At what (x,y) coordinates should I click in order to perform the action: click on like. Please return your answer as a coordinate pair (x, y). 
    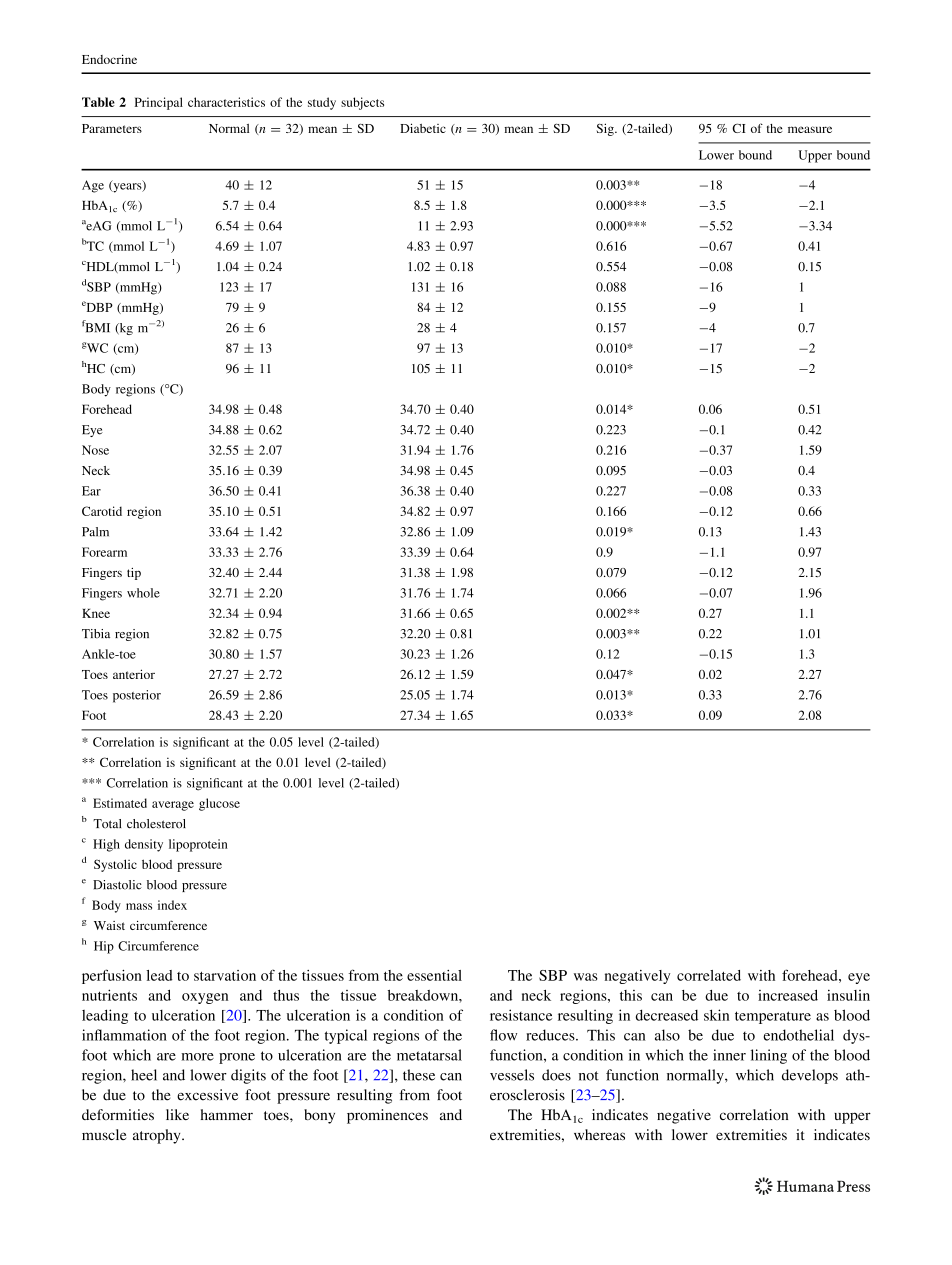
    Looking at the image, I should click on (177, 1114).
